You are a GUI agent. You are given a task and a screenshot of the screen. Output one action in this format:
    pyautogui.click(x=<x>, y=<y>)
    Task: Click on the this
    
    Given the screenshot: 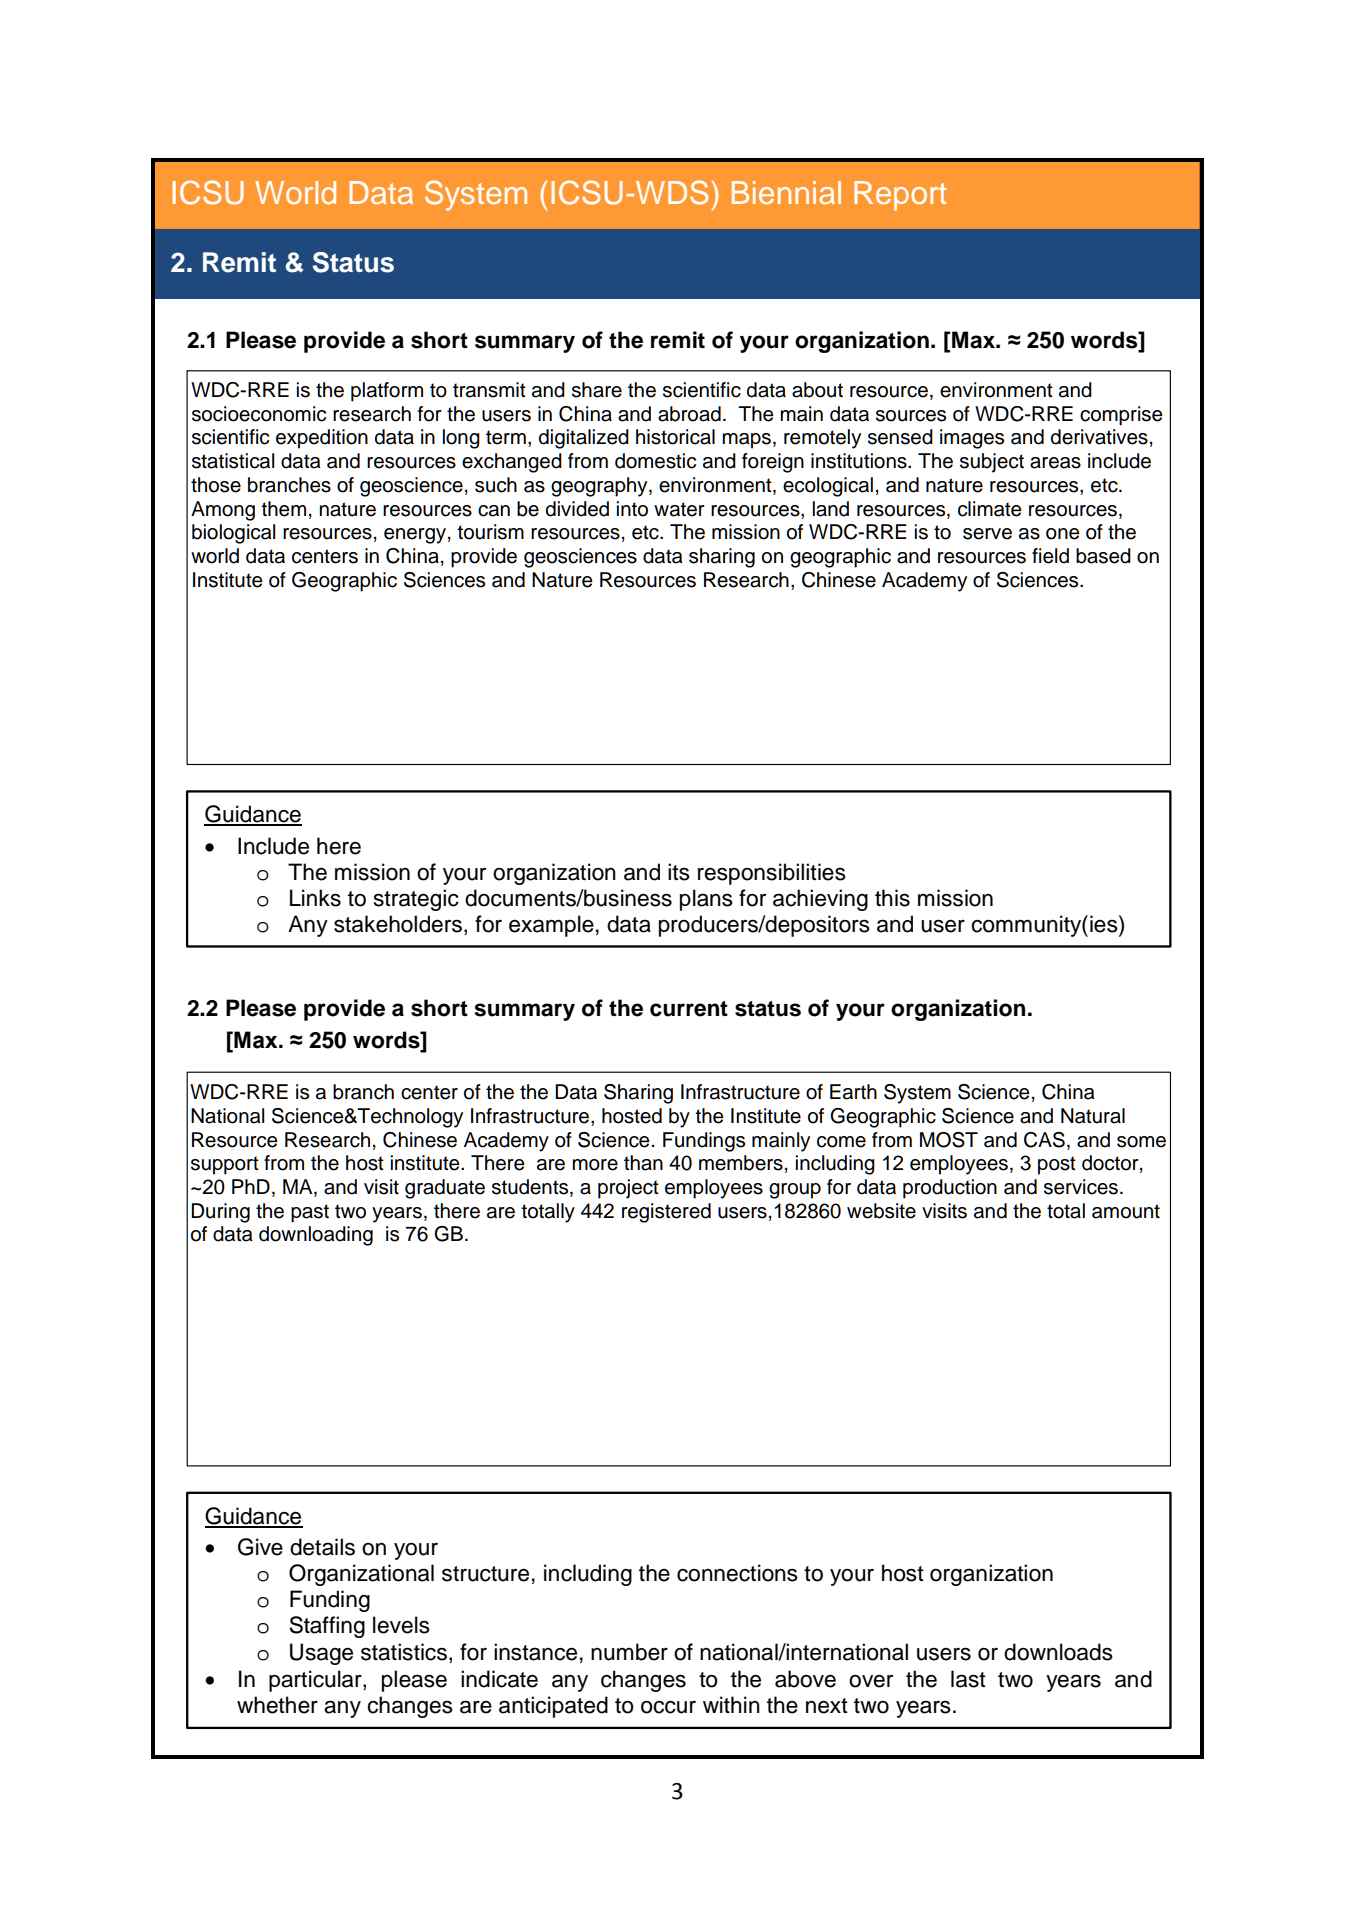 What is the action you would take?
    pyautogui.click(x=892, y=898)
